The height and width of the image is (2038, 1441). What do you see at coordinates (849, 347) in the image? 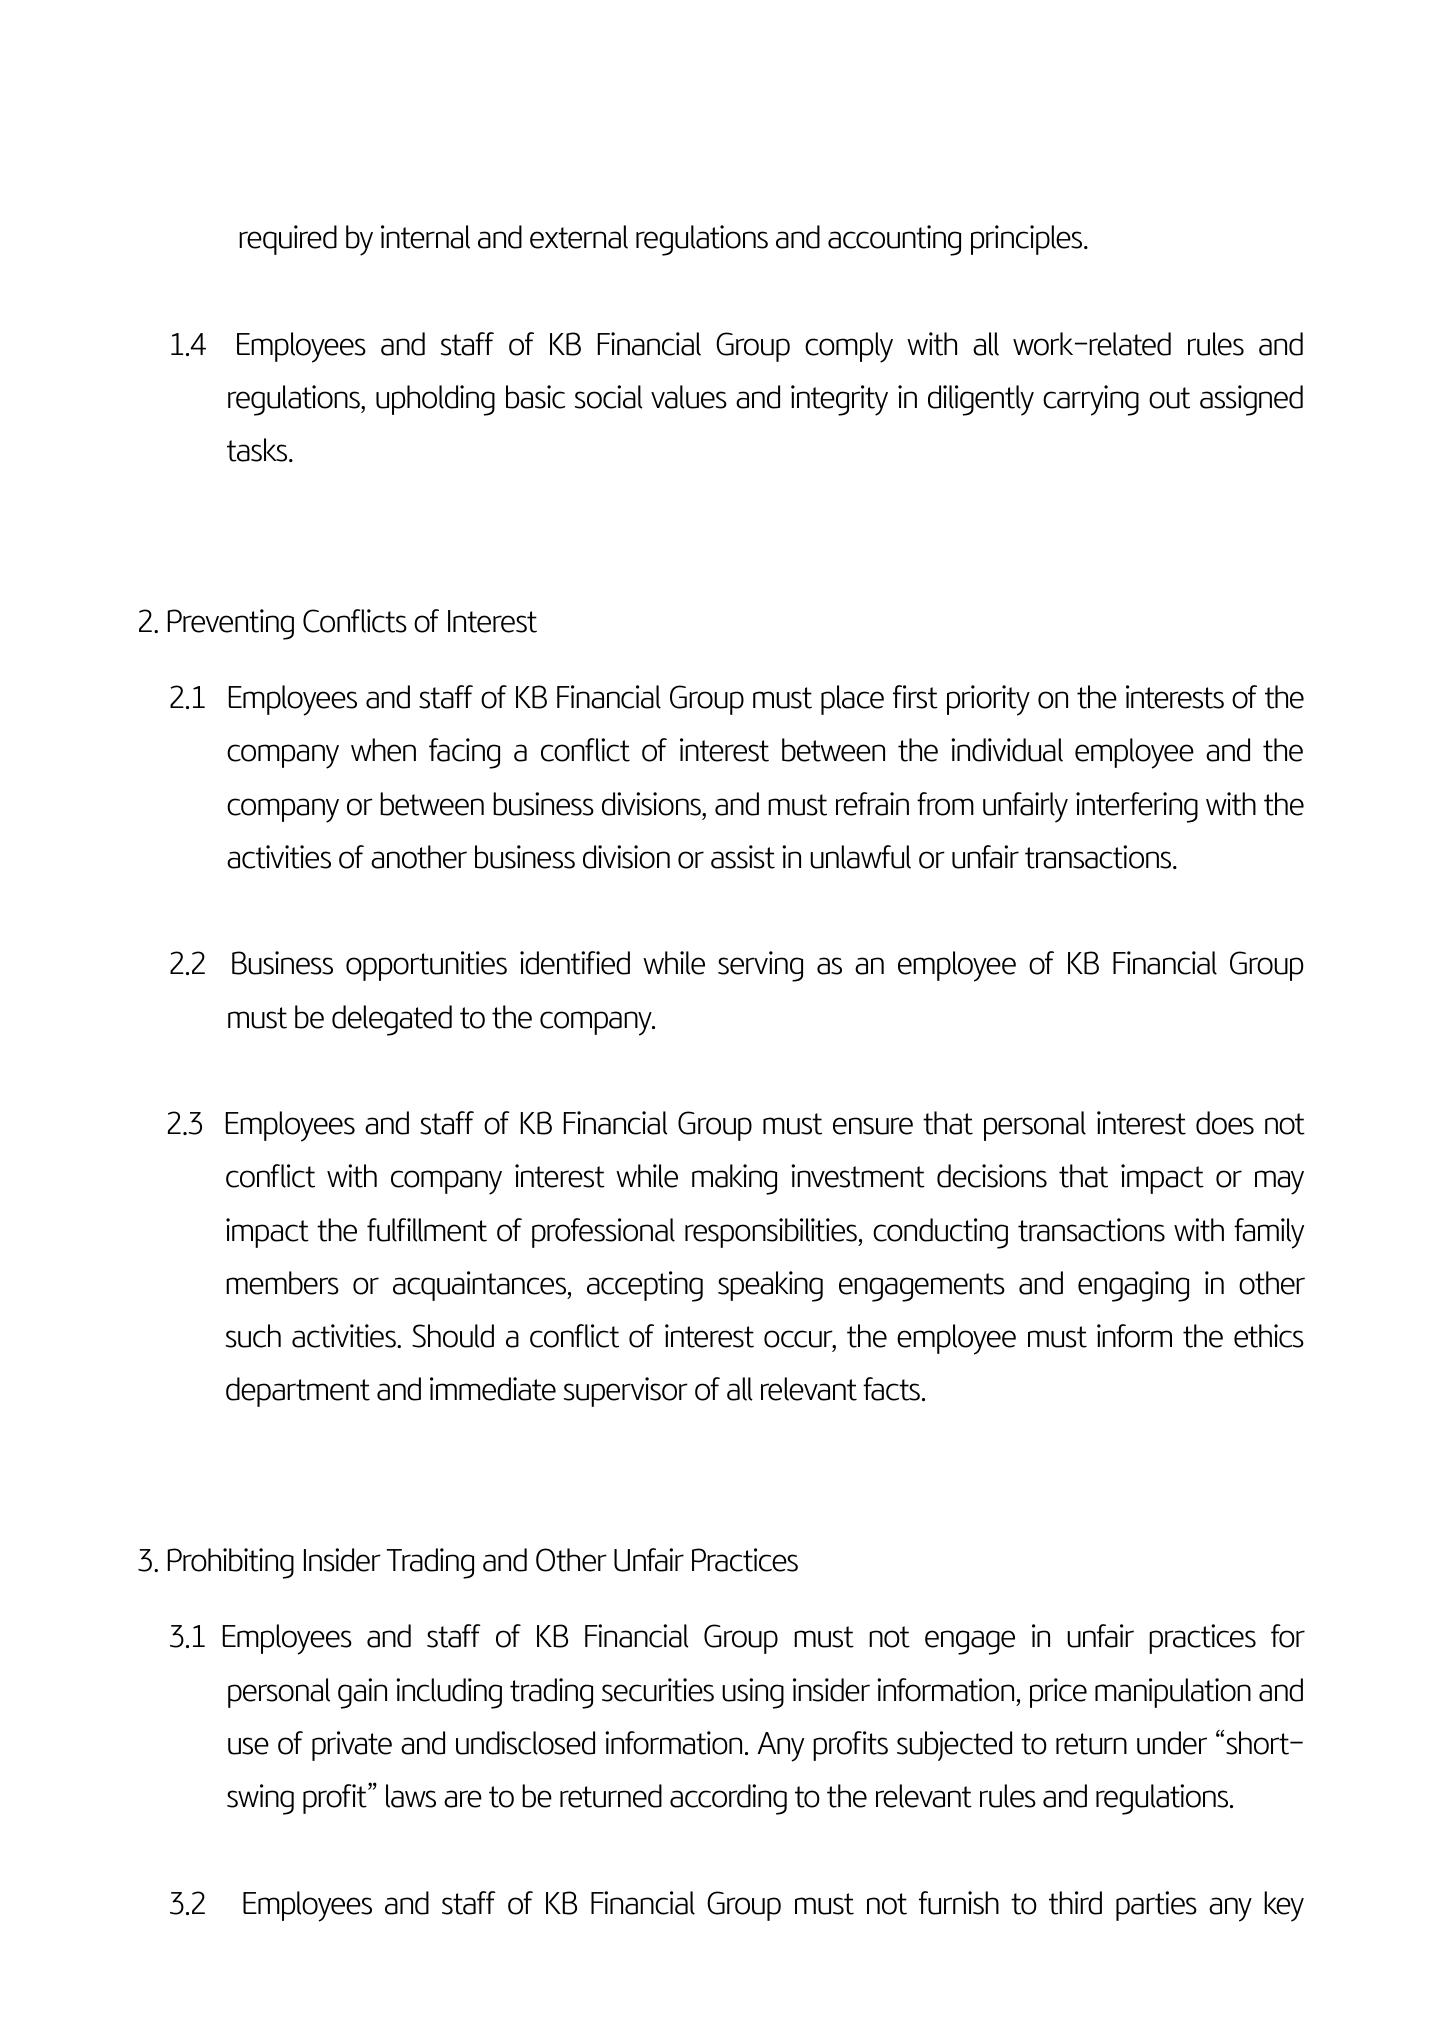
I see `comply` at bounding box center [849, 347].
